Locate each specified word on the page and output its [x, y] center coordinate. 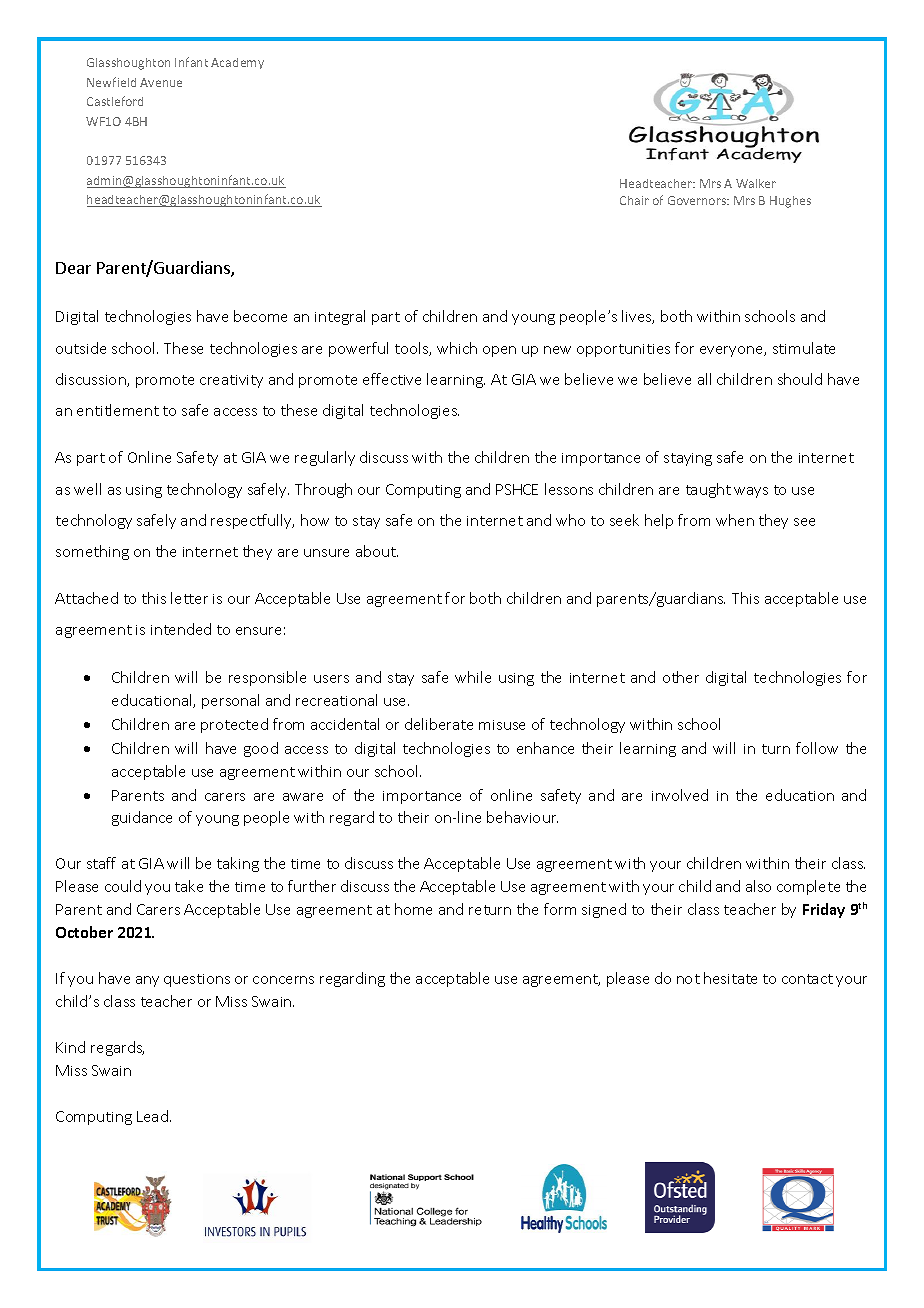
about [377, 551]
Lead [152, 1116]
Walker [756, 183]
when [735, 520]
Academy [237, 63]
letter [189, 598]
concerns [283, 980]
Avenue [161, 82]
